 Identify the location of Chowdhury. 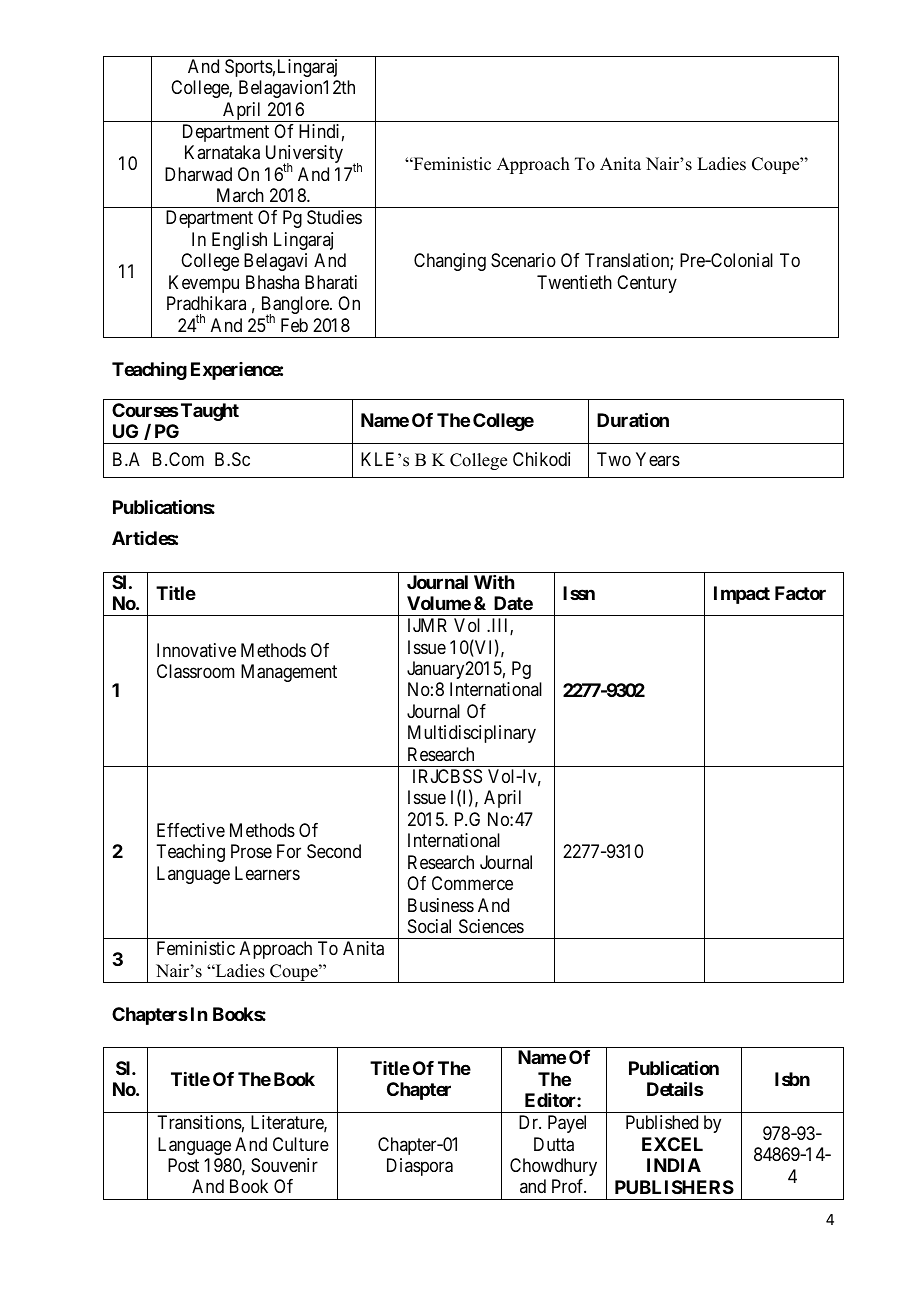
(553, 1167).
